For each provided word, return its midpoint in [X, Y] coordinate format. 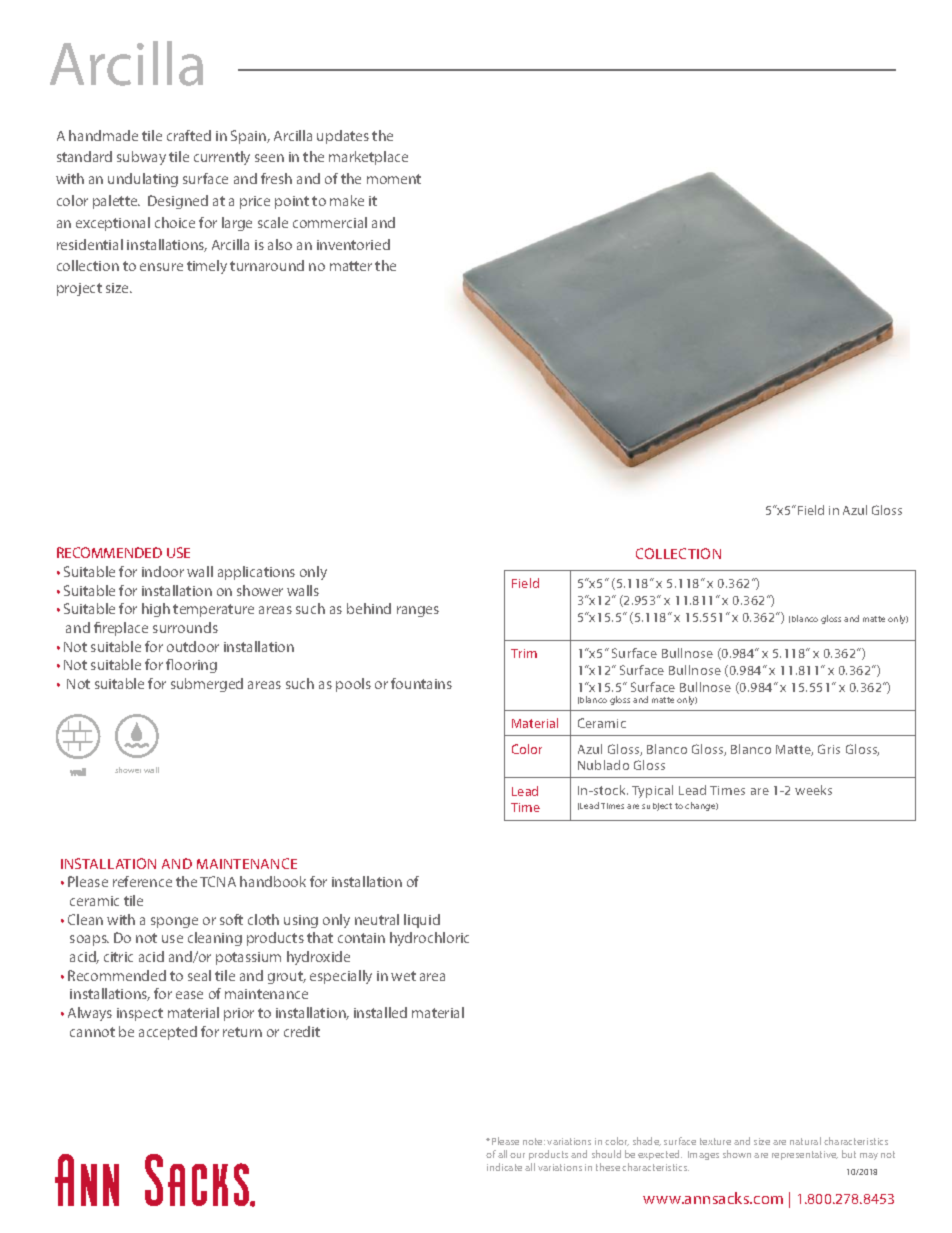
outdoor [193, 646]
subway [141, 158]
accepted [168, 1033]
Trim [524, 653]
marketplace [368, 158]
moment [394, 179]
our [517, 1155]
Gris [829, 749]
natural [805, 1141]
